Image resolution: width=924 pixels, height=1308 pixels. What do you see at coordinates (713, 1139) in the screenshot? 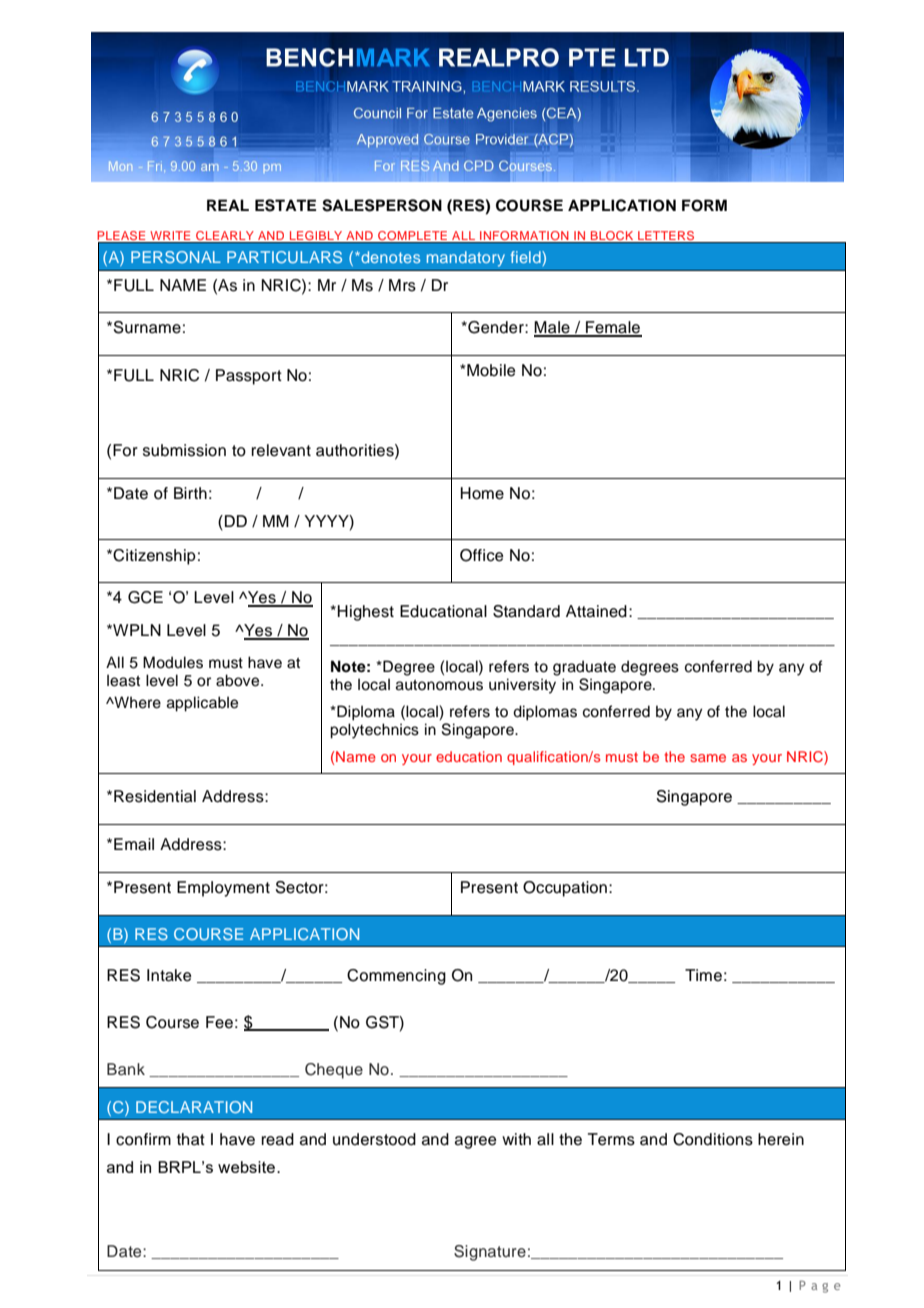
I see `Conditions` at bounding box center [713, 1139].
